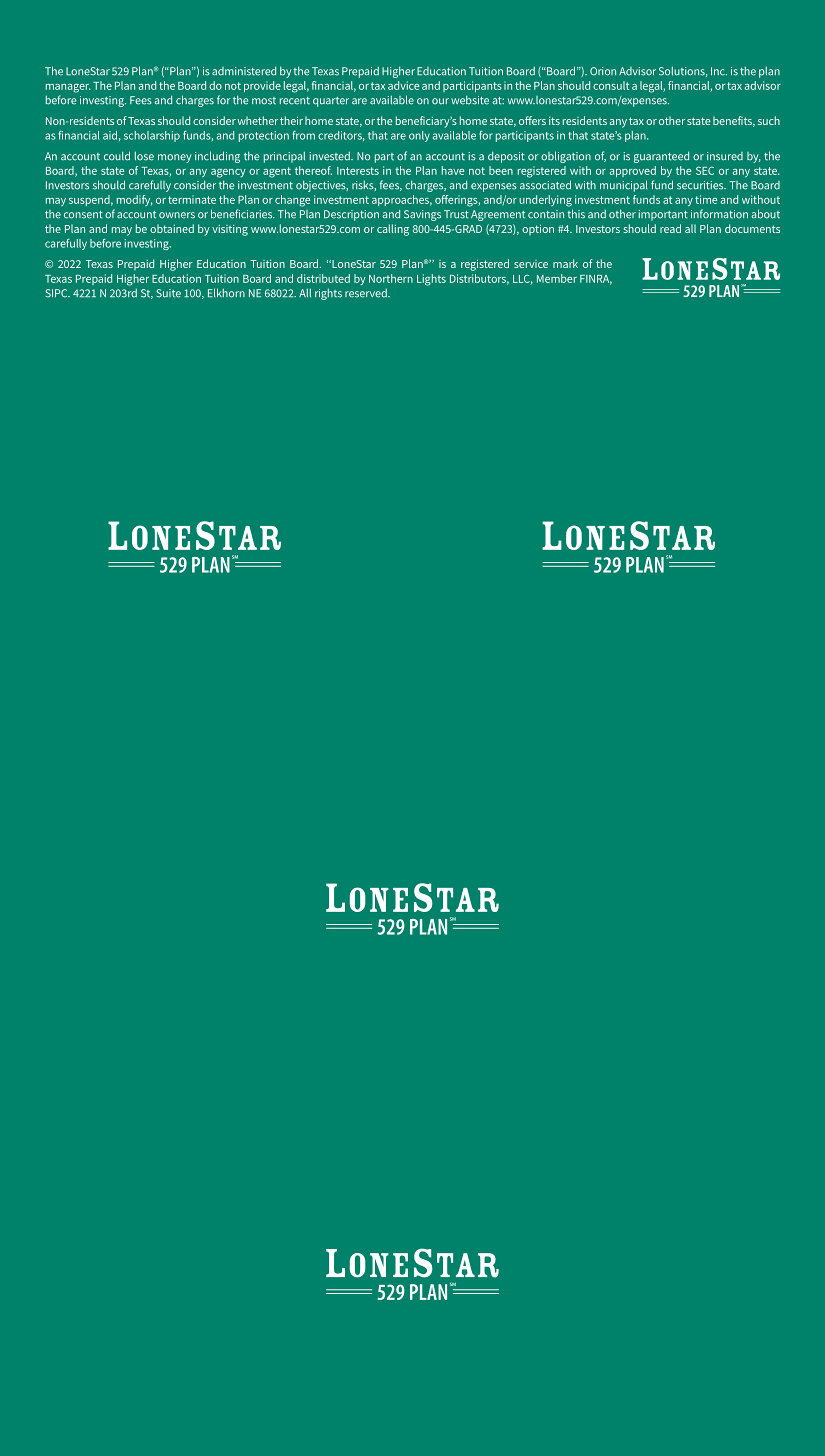 Image resolution: width=825 pixels, height=1456 pixels. Describe the element at coordinates (422, 215) in the image. I see `Savings` at that location.
